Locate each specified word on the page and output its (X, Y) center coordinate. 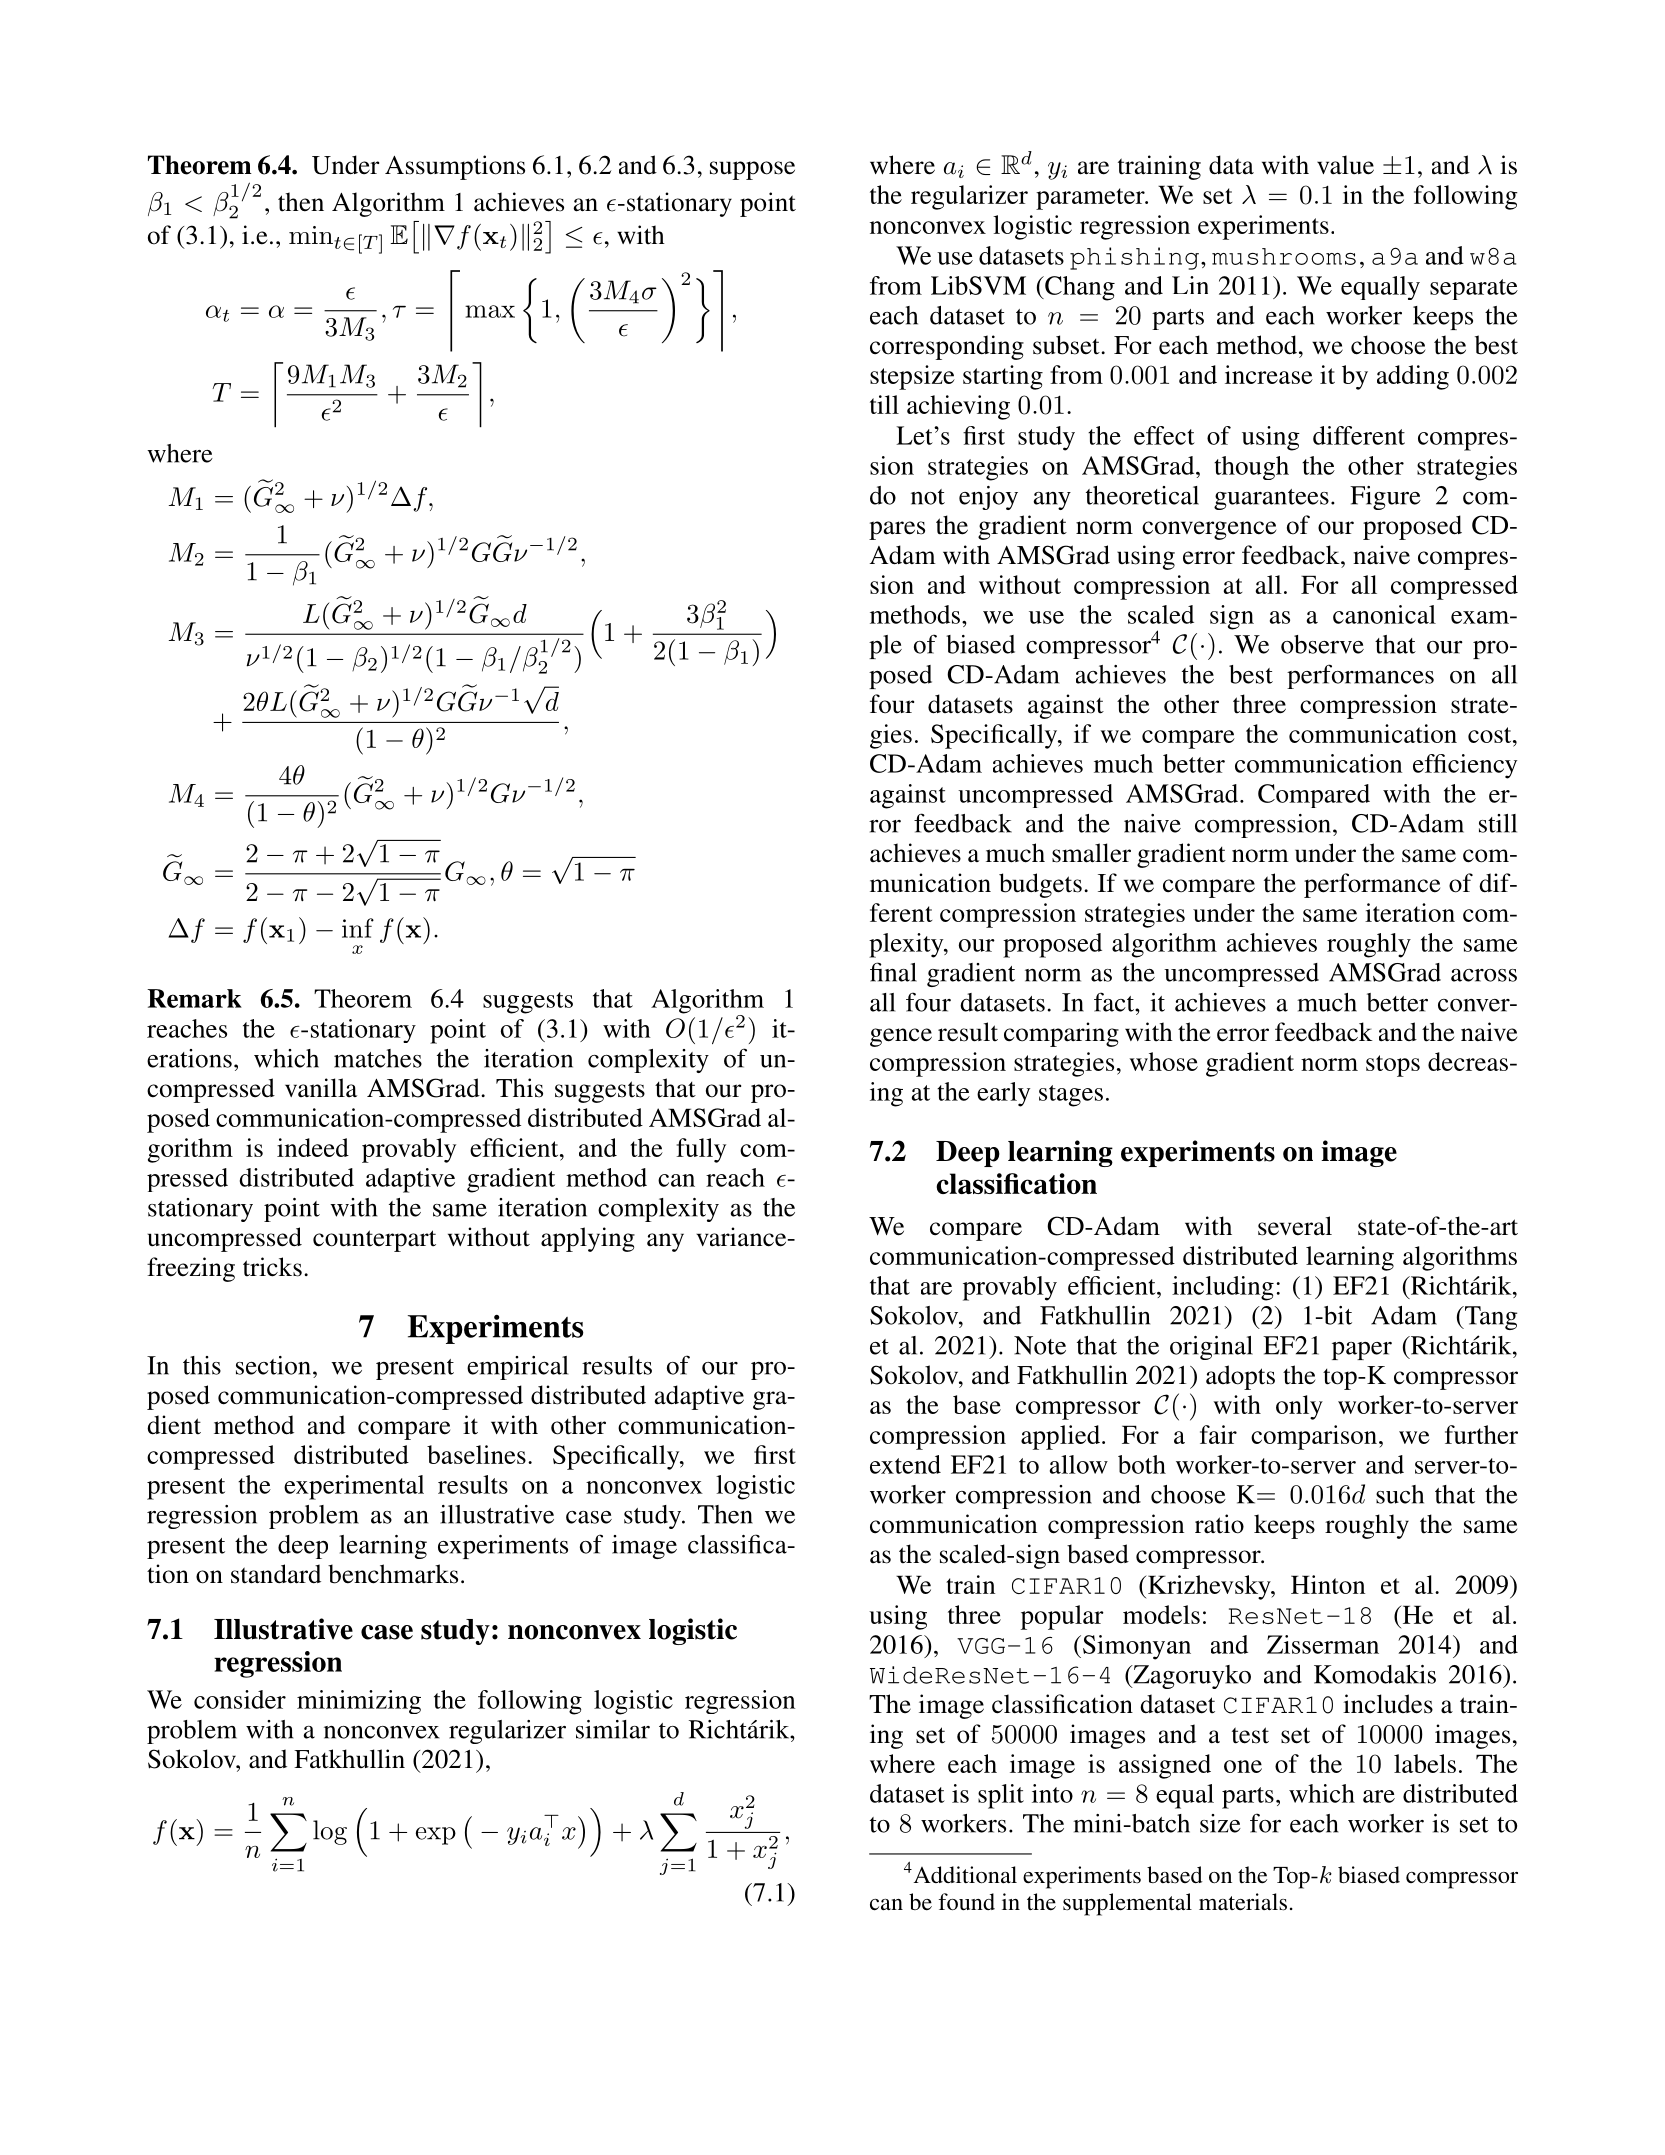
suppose (752, 170)
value (1345, 165)
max (490, 311)
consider (240, 1699)
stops (1393, 1066)
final (893, 972)
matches (378, 1058)
